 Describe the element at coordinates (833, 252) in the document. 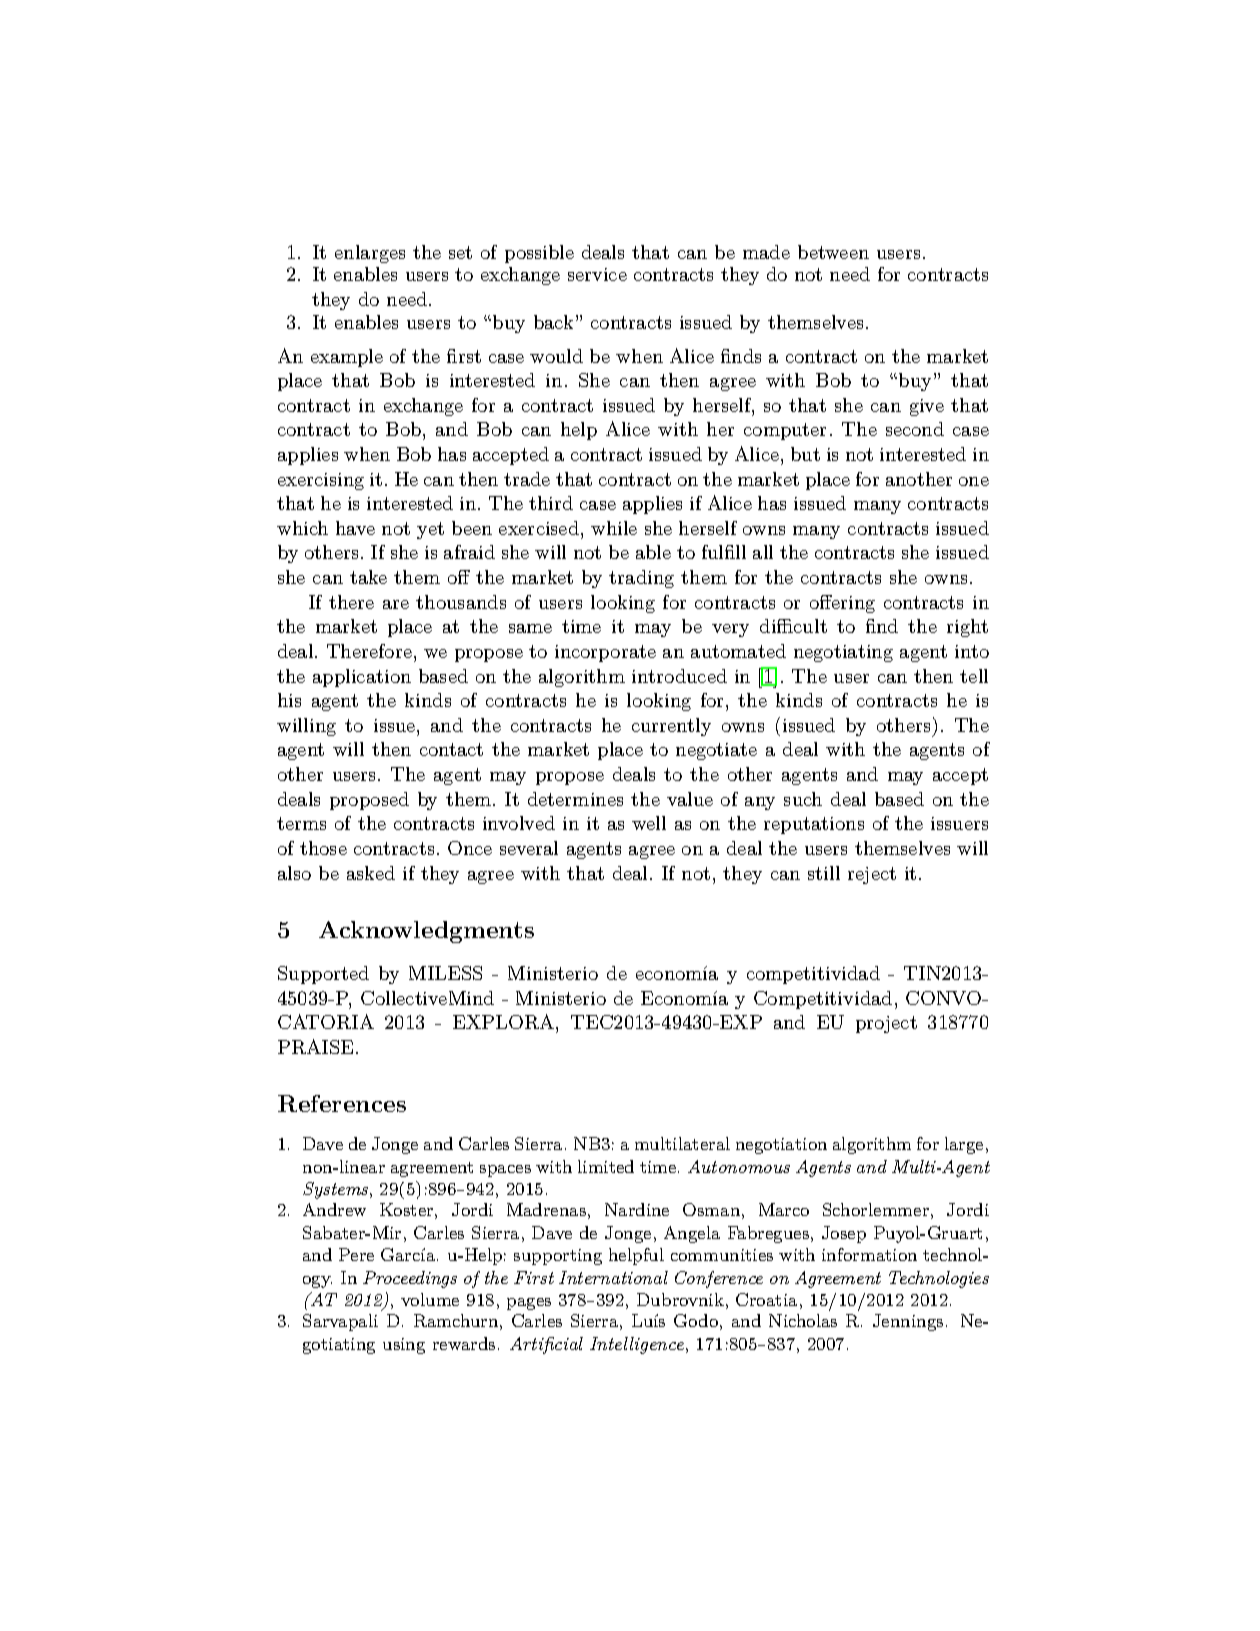

I see `between` at that location.
